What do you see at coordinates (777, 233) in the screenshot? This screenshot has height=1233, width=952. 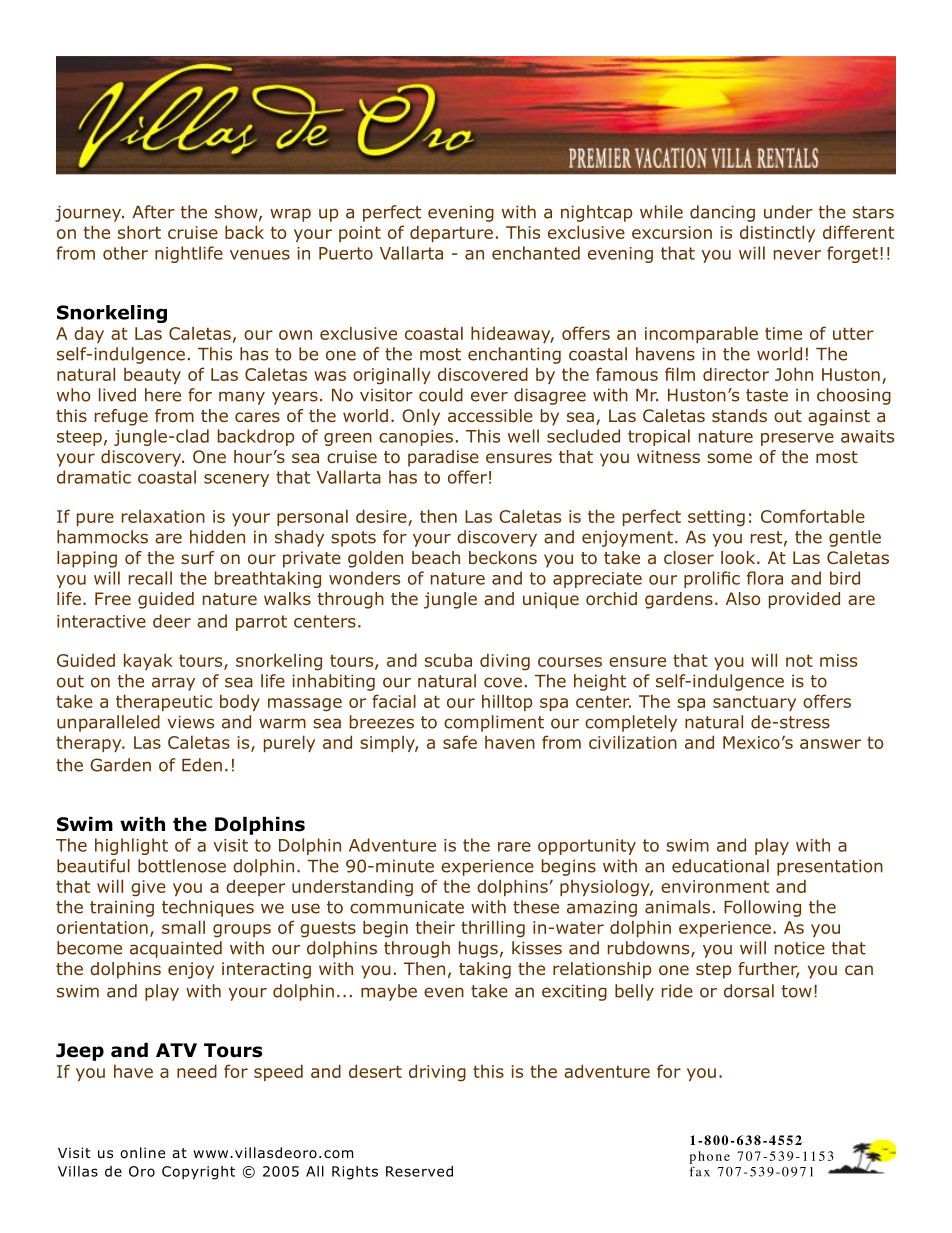 I see `distinctly` at bounding box center [777, 233].
